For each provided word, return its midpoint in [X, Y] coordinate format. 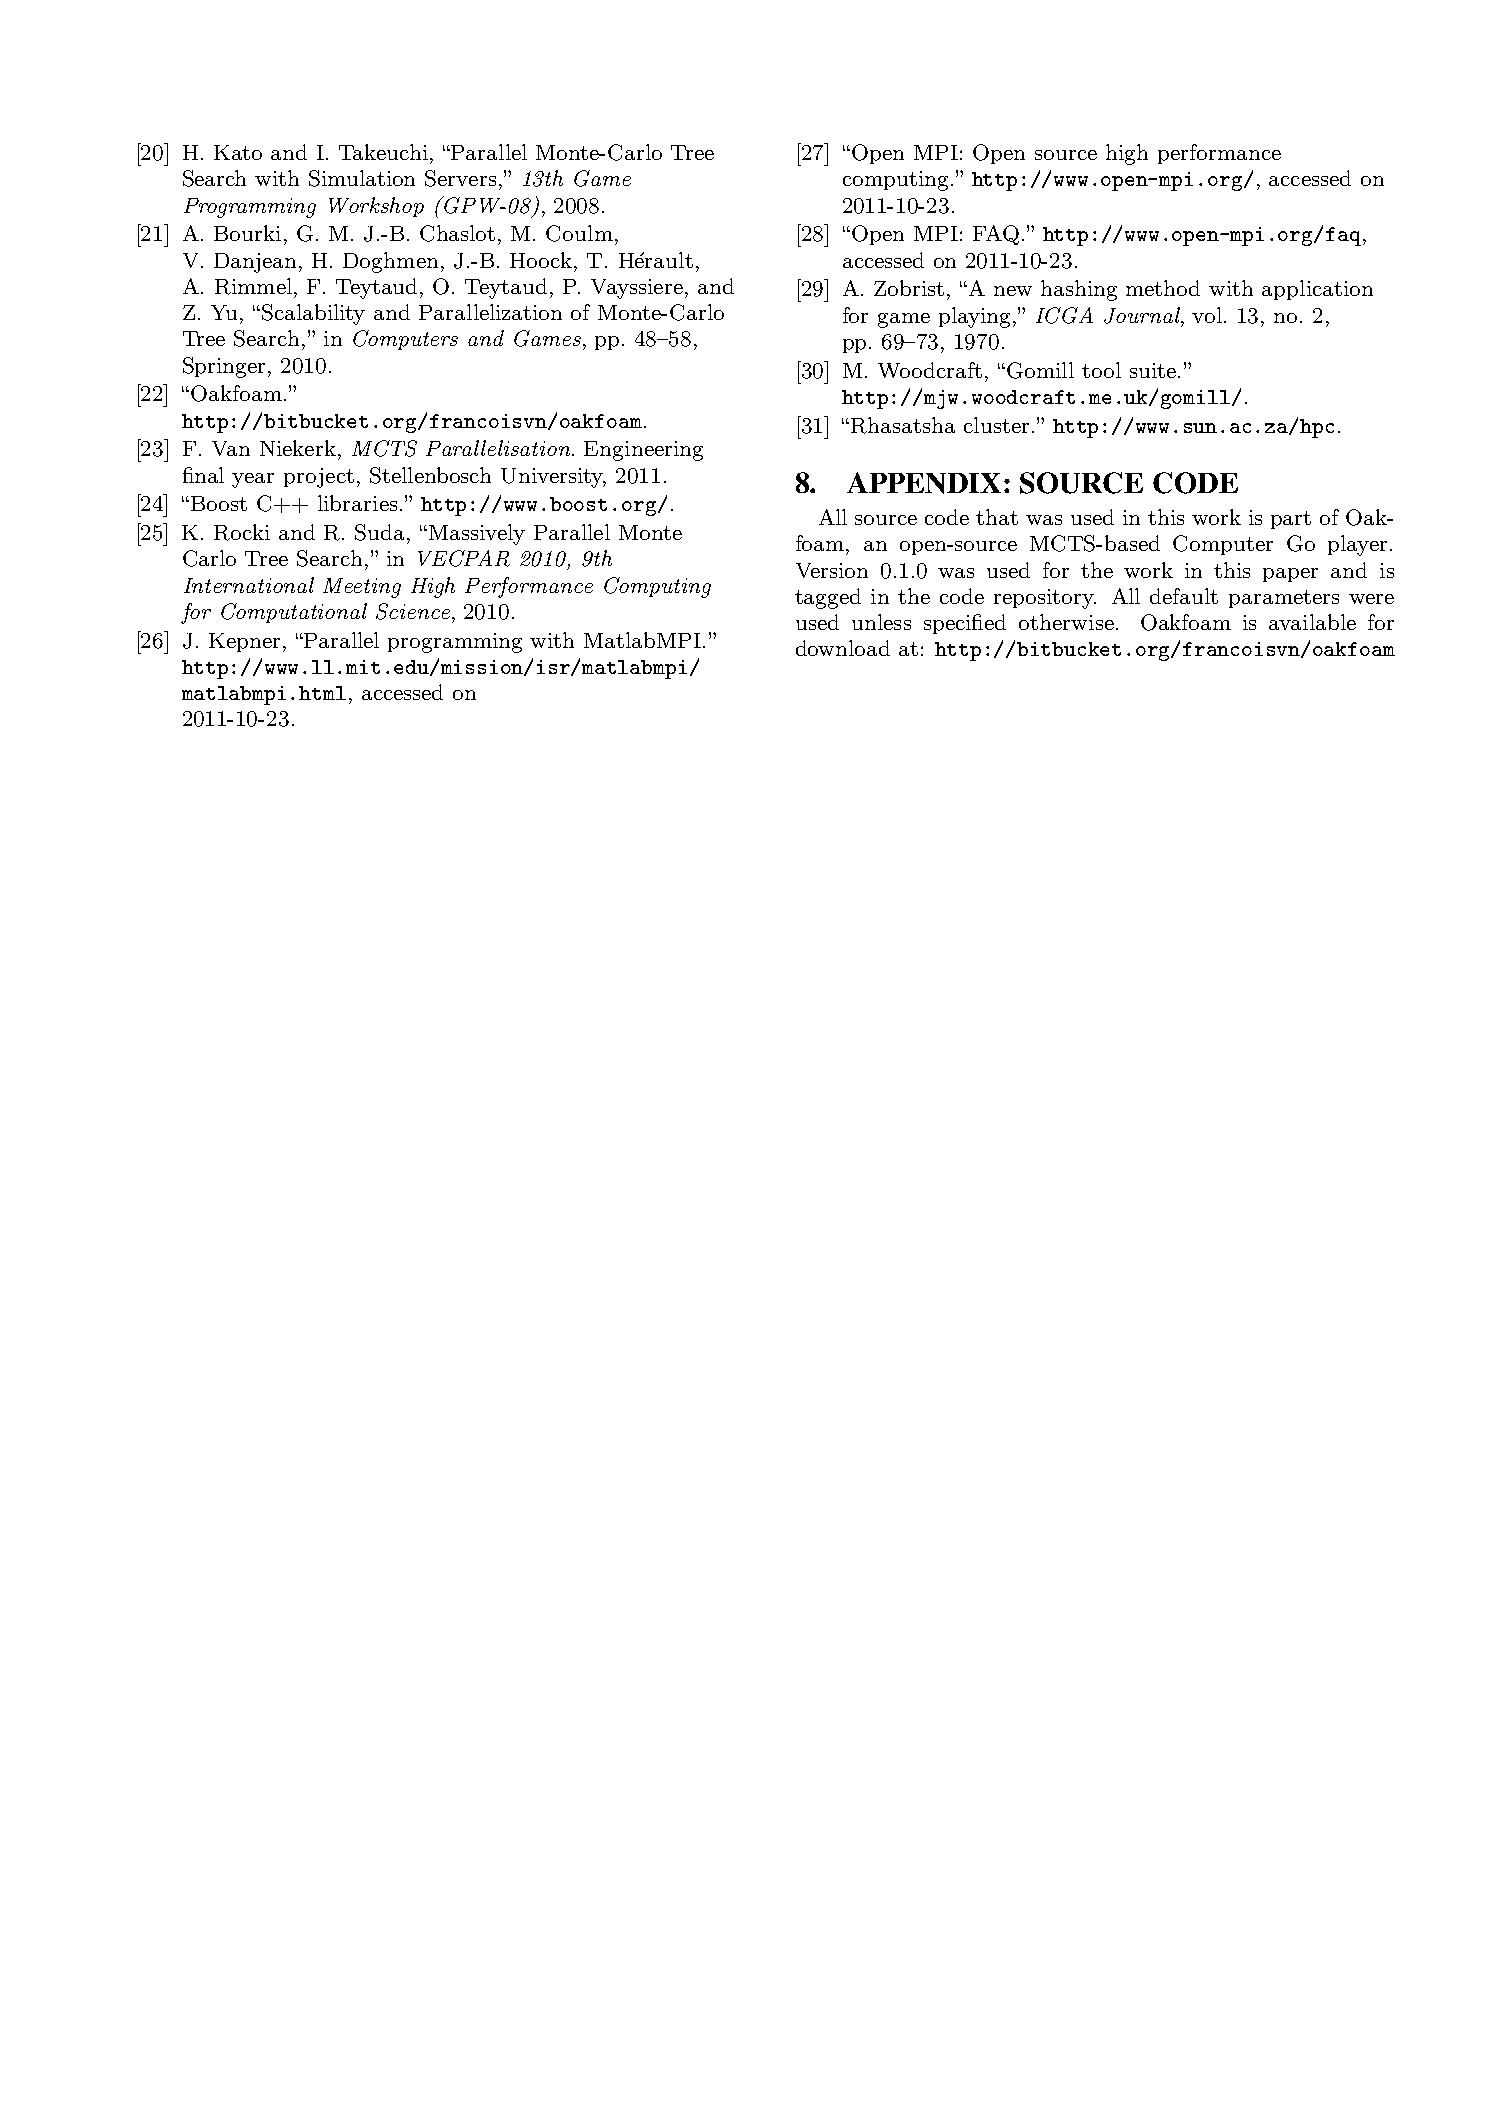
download [843, 648]
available [1312, 622]
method [1163, 288]
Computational [294, 613]
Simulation [362, 178]
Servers [460, 178]
